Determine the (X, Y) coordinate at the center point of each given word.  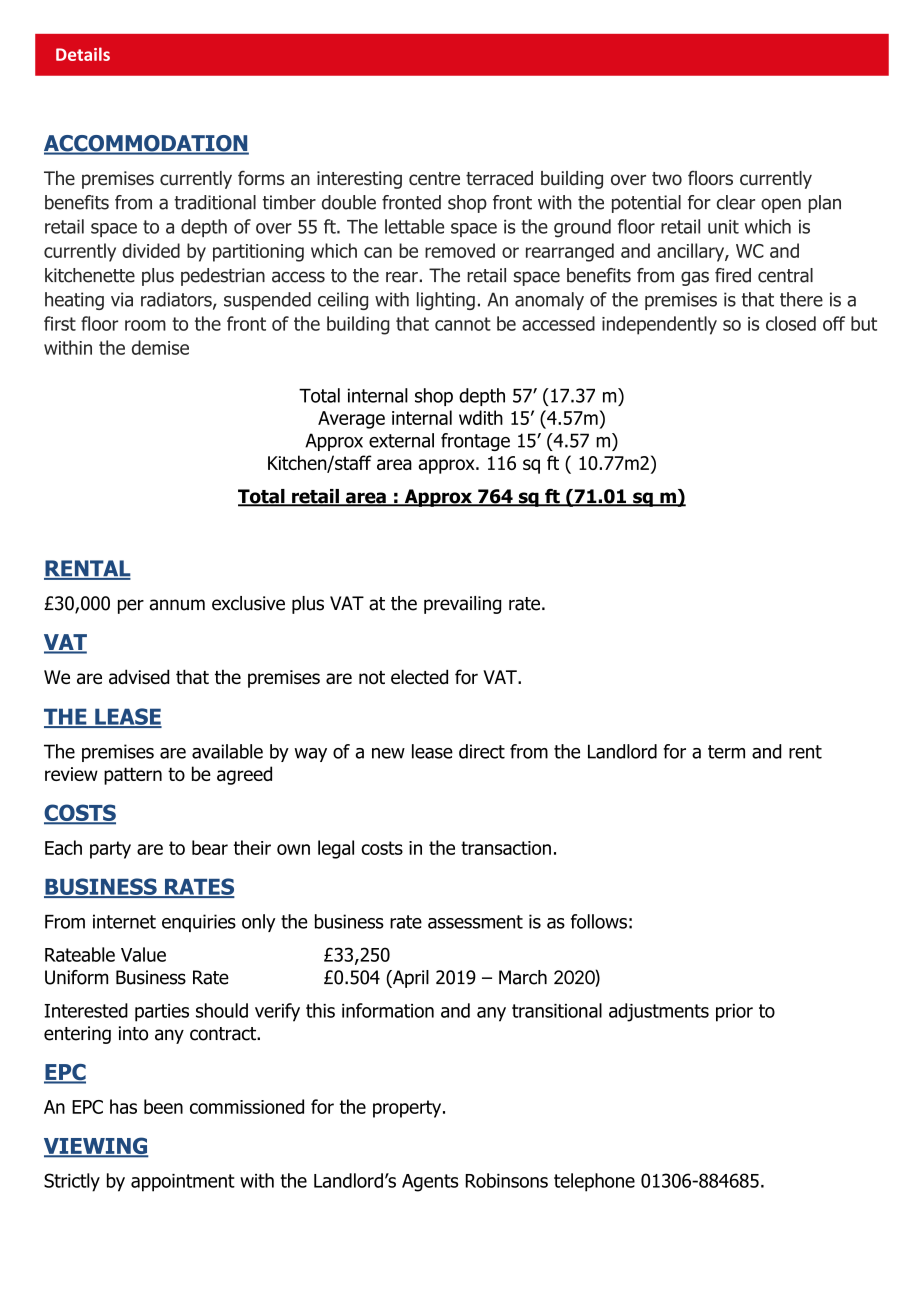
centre (434, 179)
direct (482, 751)
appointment (183, 1183)
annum (177, 605)
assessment (475, 922)
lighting (446, 301)
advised (139, 677)
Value (143, 954)
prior (734, 1013)
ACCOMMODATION (146, 144)
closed (791, 323)
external (401, 440)
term (726, 752)
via (122, 299)
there (801, 299)
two (667, 179)
